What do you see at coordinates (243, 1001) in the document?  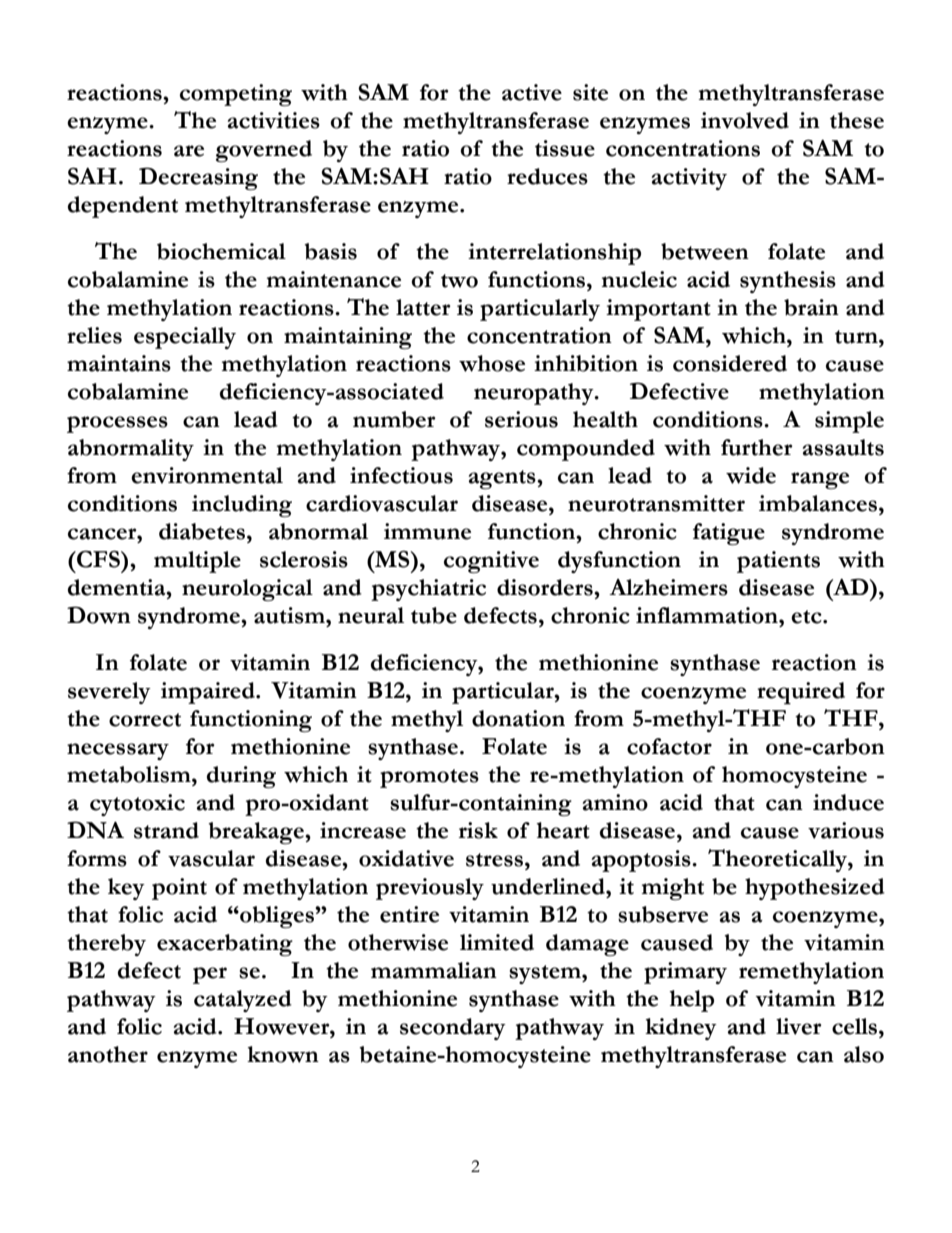 I see `catalyzed` at bounding box center [243, 1001].
